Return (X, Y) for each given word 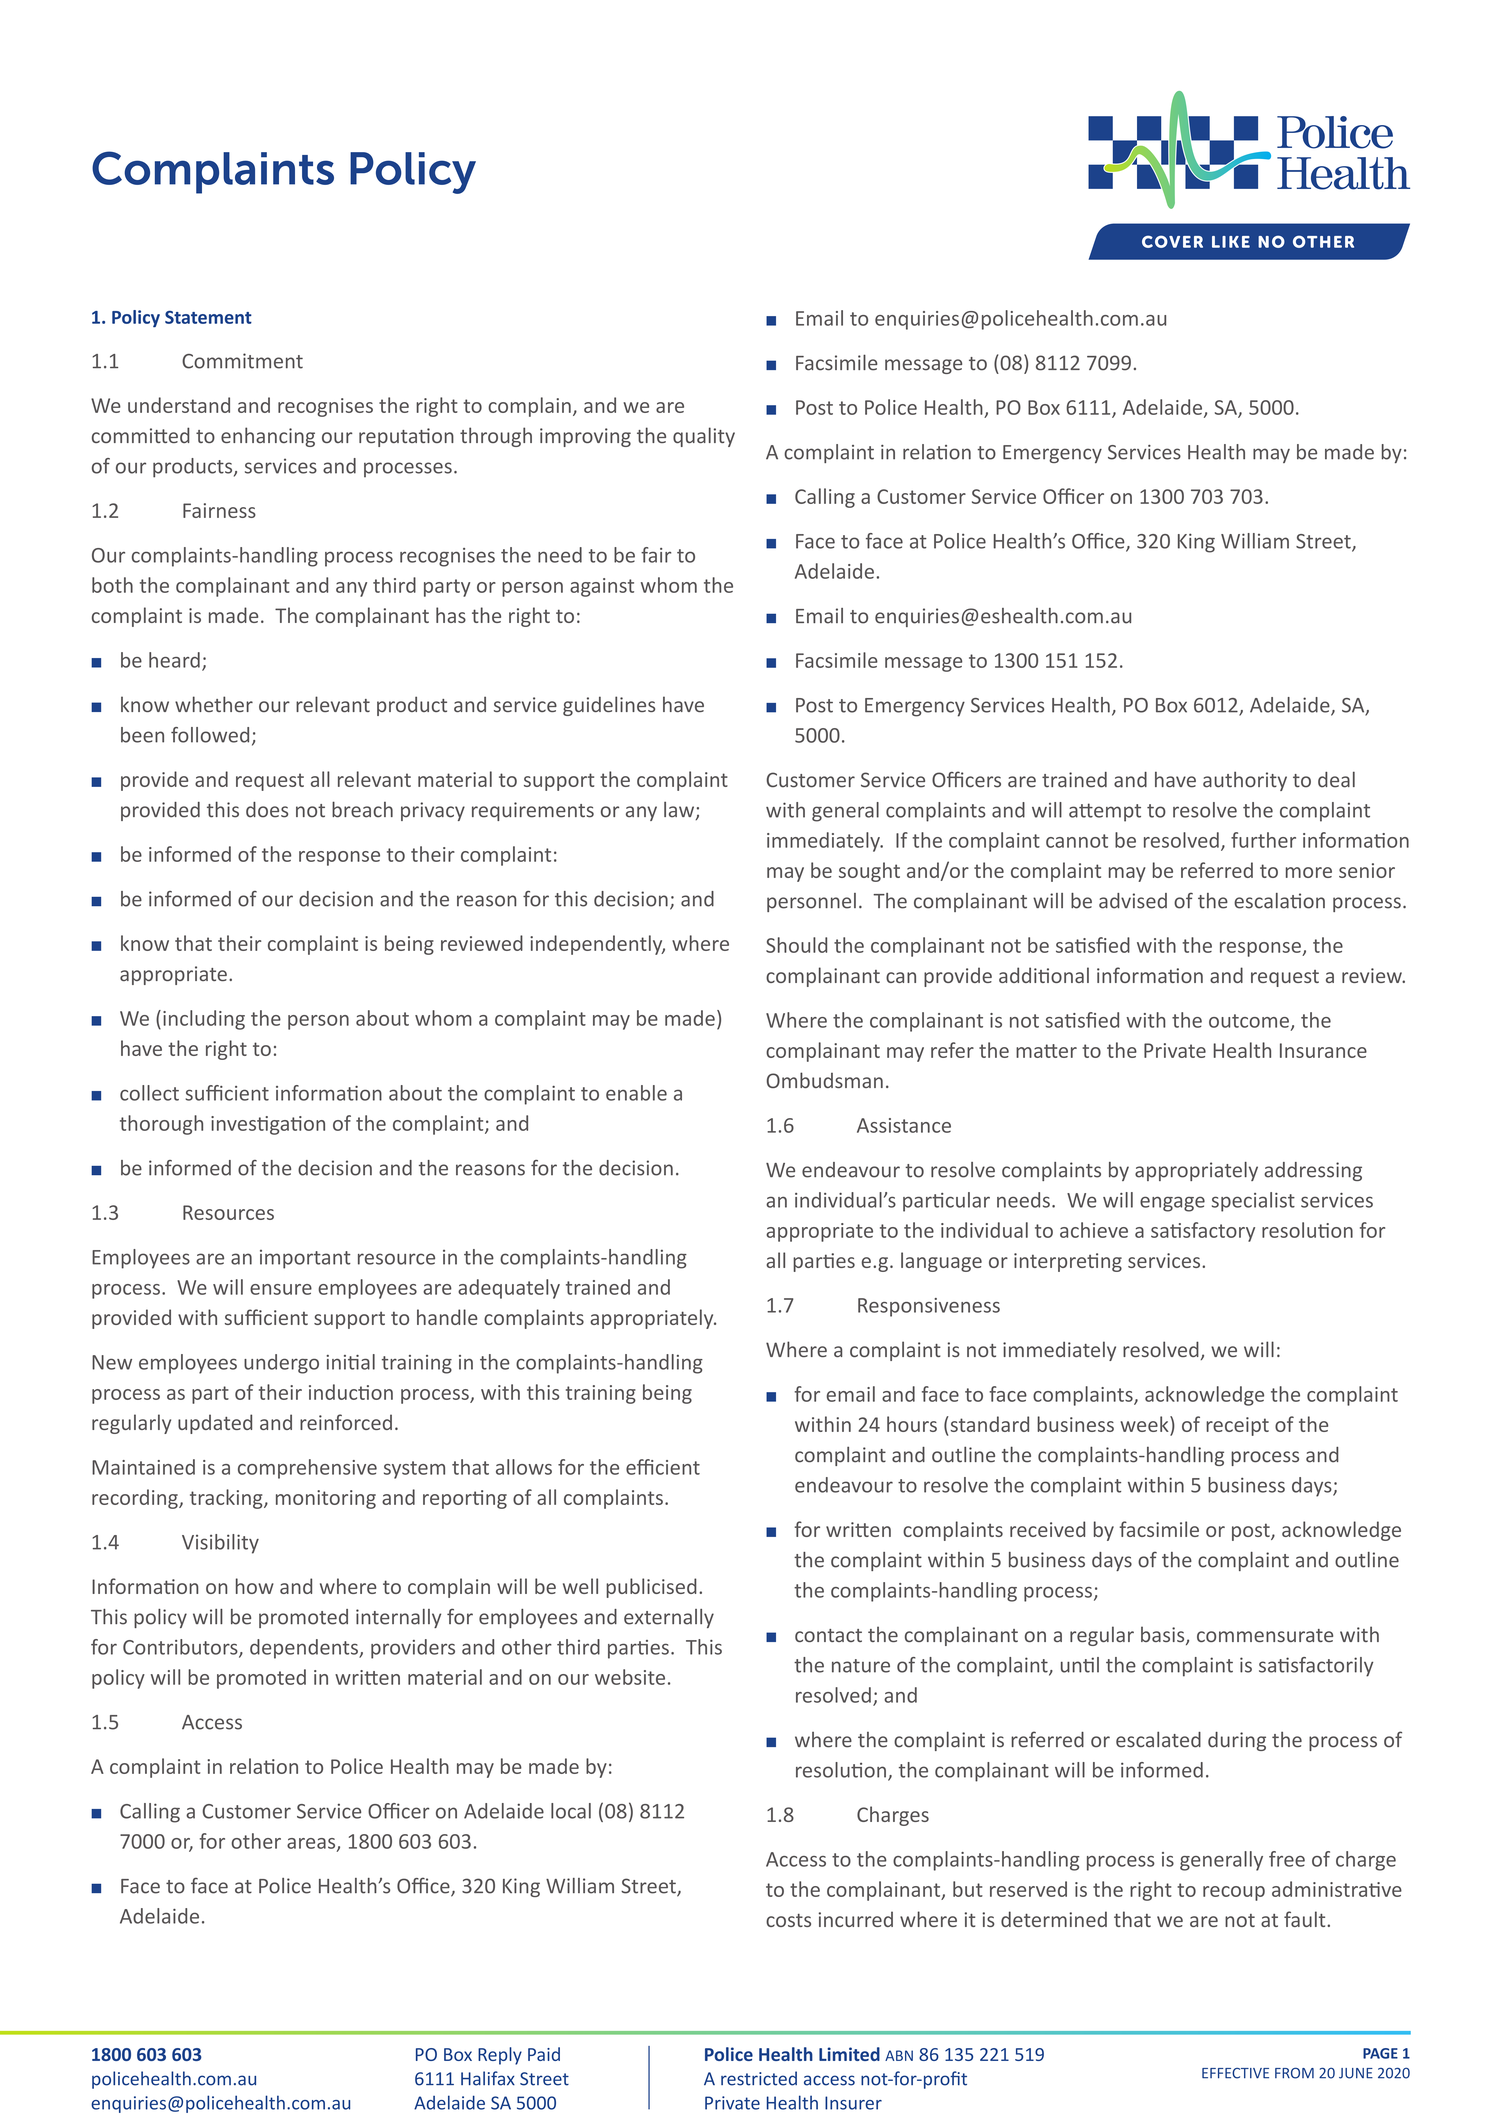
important (305, 1259)
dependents (305, 1649)
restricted (759, 2078)
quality (704, 437)
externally (669, 1618)
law (680, 810)
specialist (1253, 1202)
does (267, 810)
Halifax (488, 2078)
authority (1245, 781)
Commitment (242, 361)
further (1263, 840)
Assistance (904, 1125)
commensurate (1265, 1635)
